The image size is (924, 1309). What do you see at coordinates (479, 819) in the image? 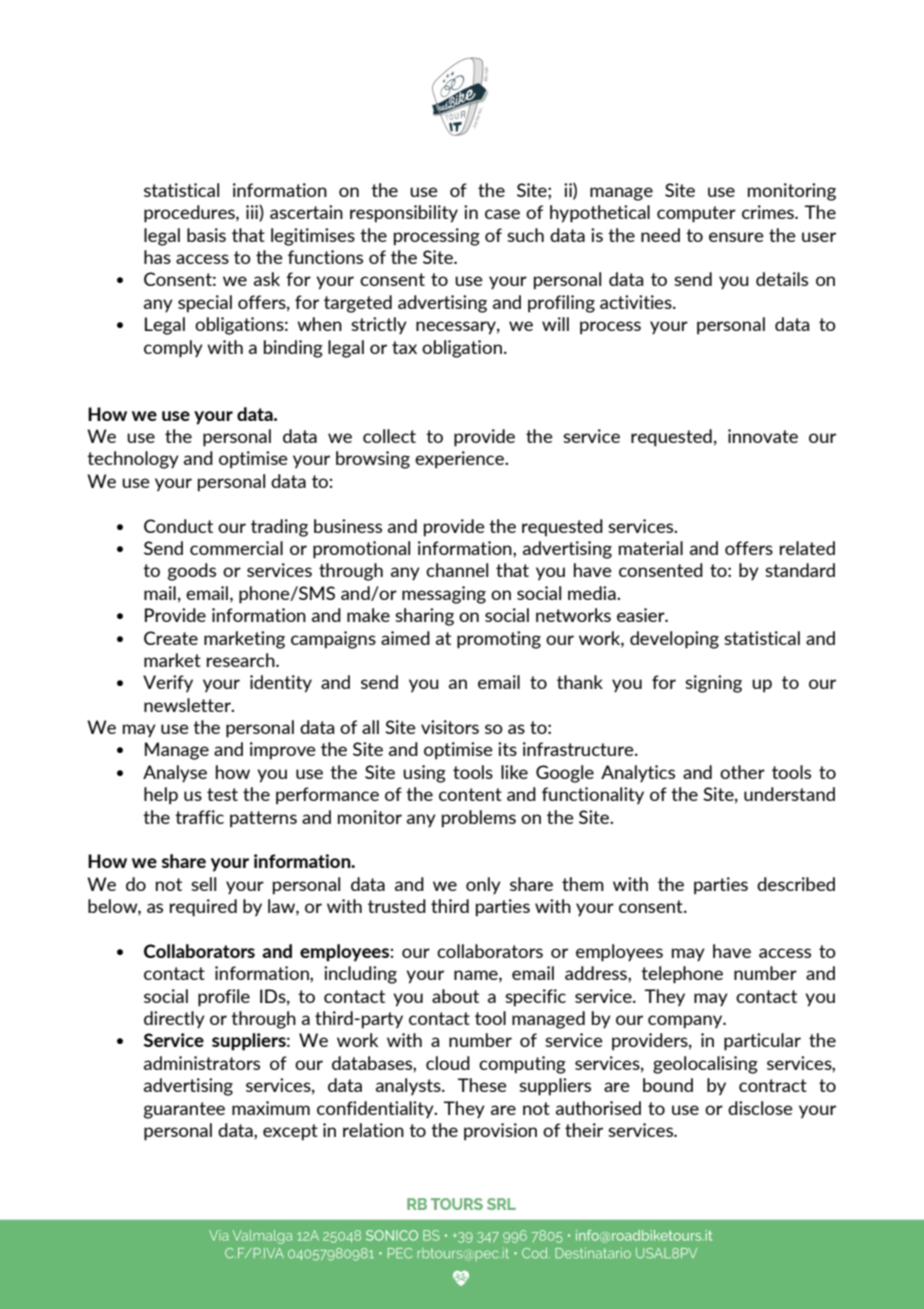
I see `problems` at bounding box center [479, 819].
